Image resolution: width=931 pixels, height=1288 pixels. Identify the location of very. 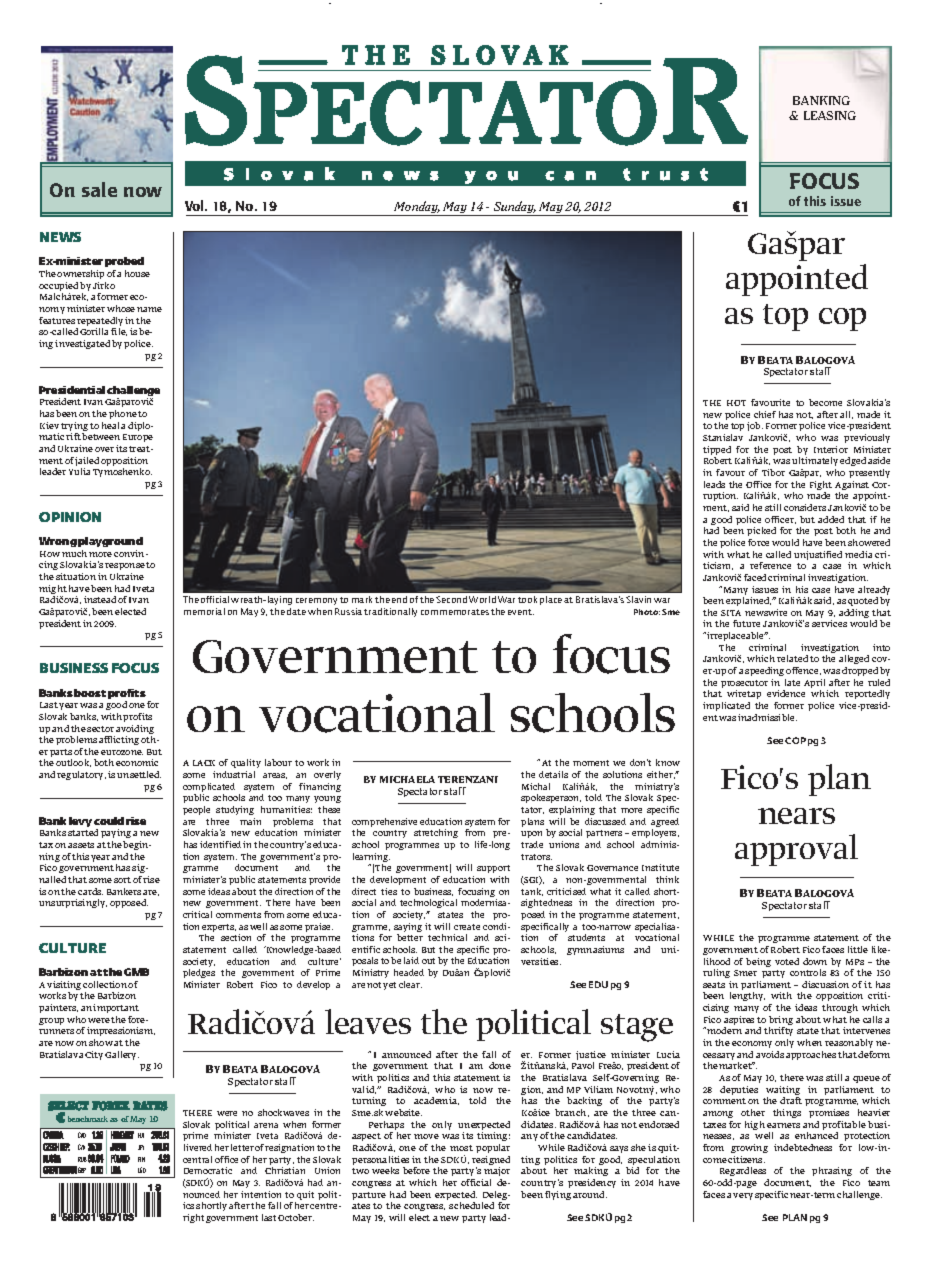
(743, 1196).
